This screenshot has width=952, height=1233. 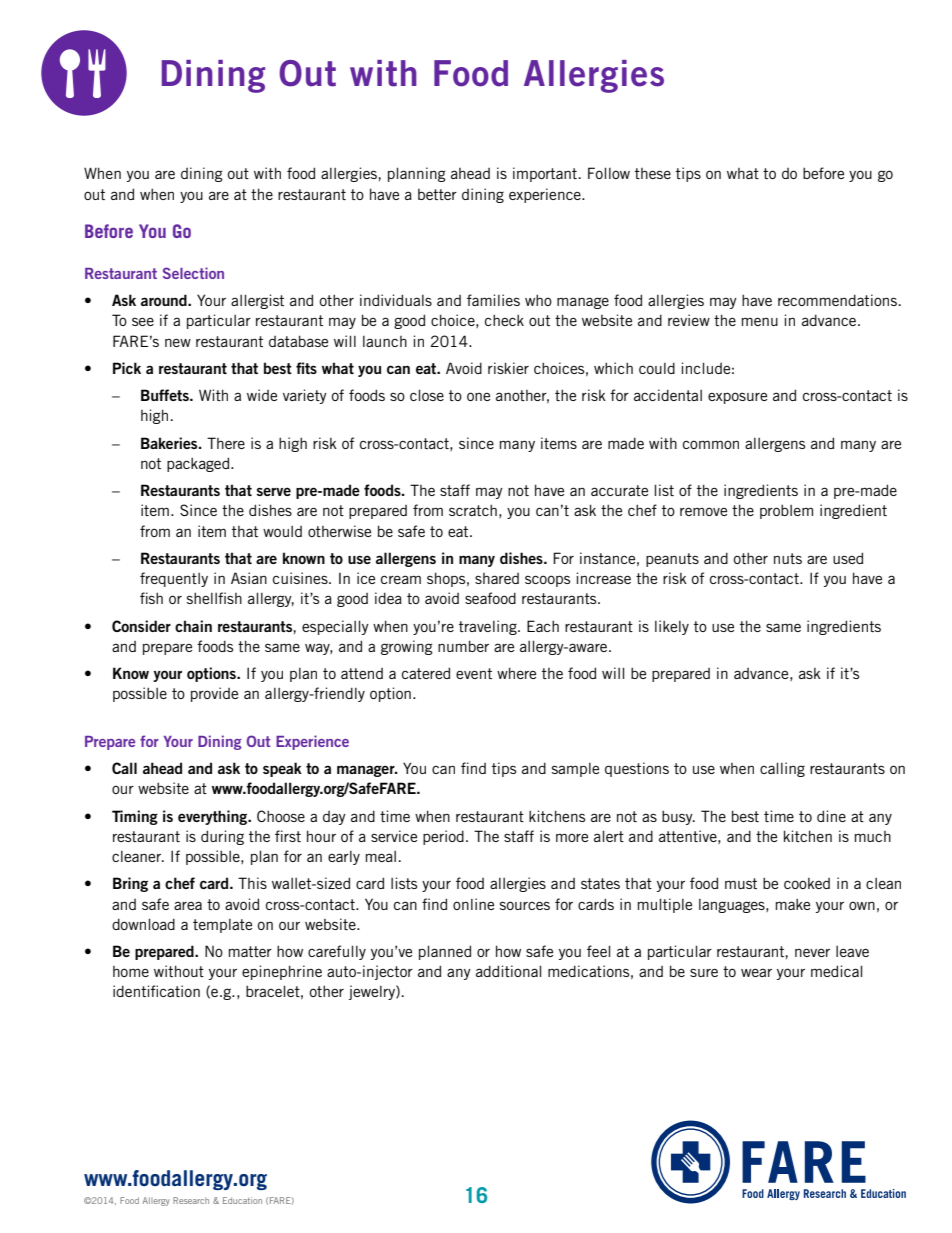 What do you see at coordinates (443, 837) in the screenshot?
I see `period` at bounding box center [443, 837].
